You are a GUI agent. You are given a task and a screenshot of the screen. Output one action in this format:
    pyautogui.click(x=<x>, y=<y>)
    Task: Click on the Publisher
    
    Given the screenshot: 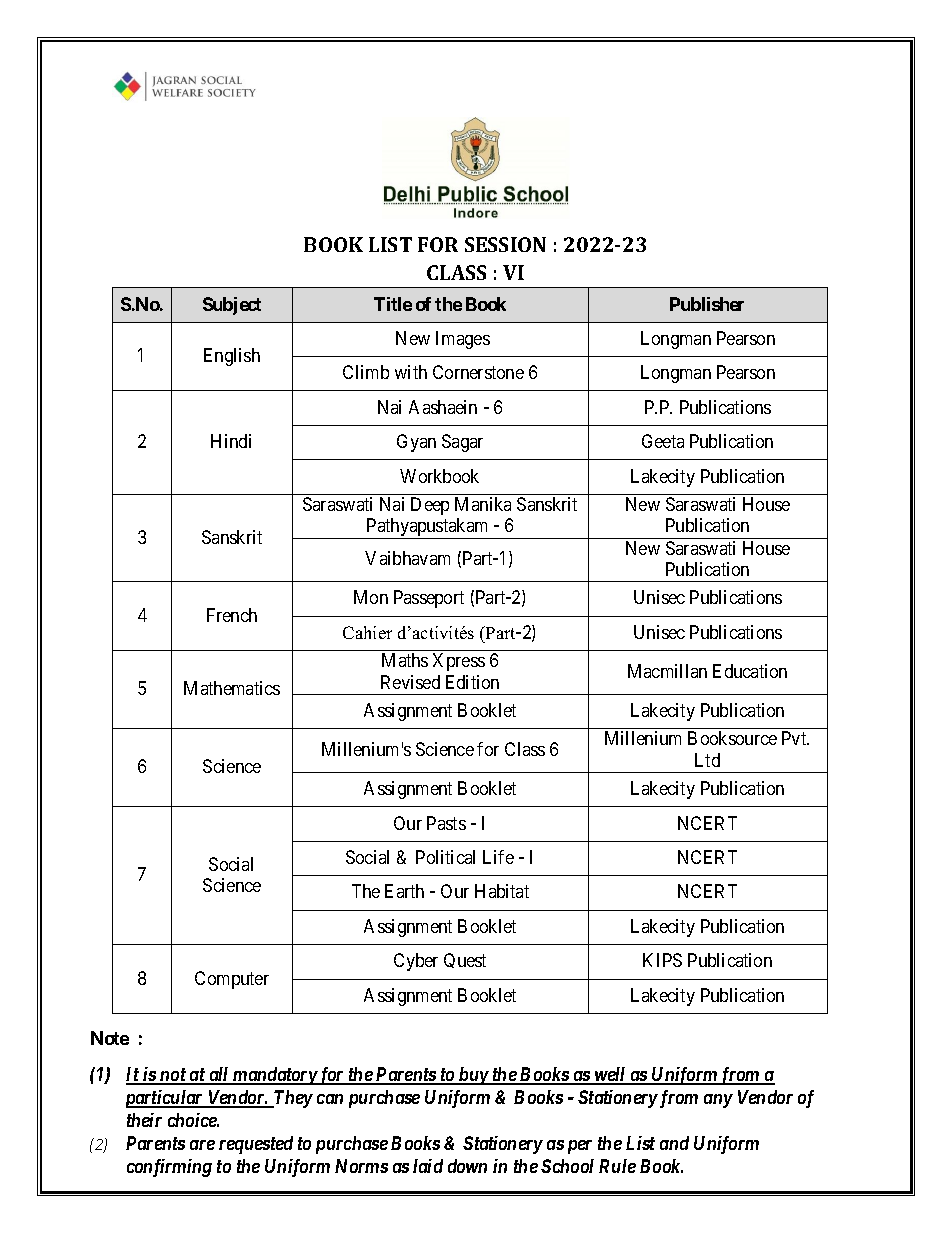 What is the action you would take?
    pyautogui.click(x=707, y=304)
